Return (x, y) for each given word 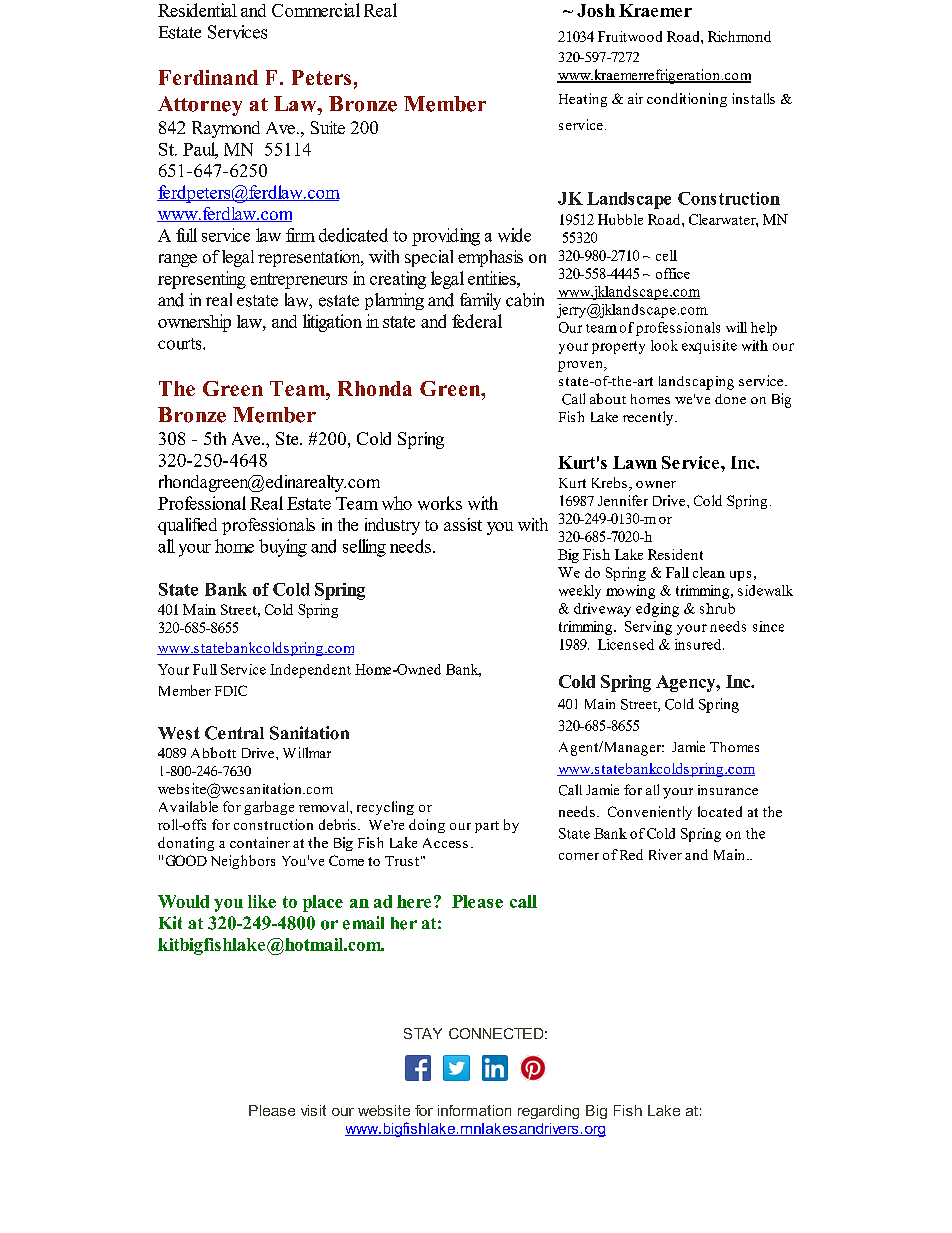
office (673, 273)
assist (463, 524)
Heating (583, 100)
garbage (269, 808)
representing (202, 280)
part (487, 827)
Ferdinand (208, 77)
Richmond (739, 36)
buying (283, 548)
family (480, 301)
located (720, 811)
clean (709, 572)
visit (313, 1110)
